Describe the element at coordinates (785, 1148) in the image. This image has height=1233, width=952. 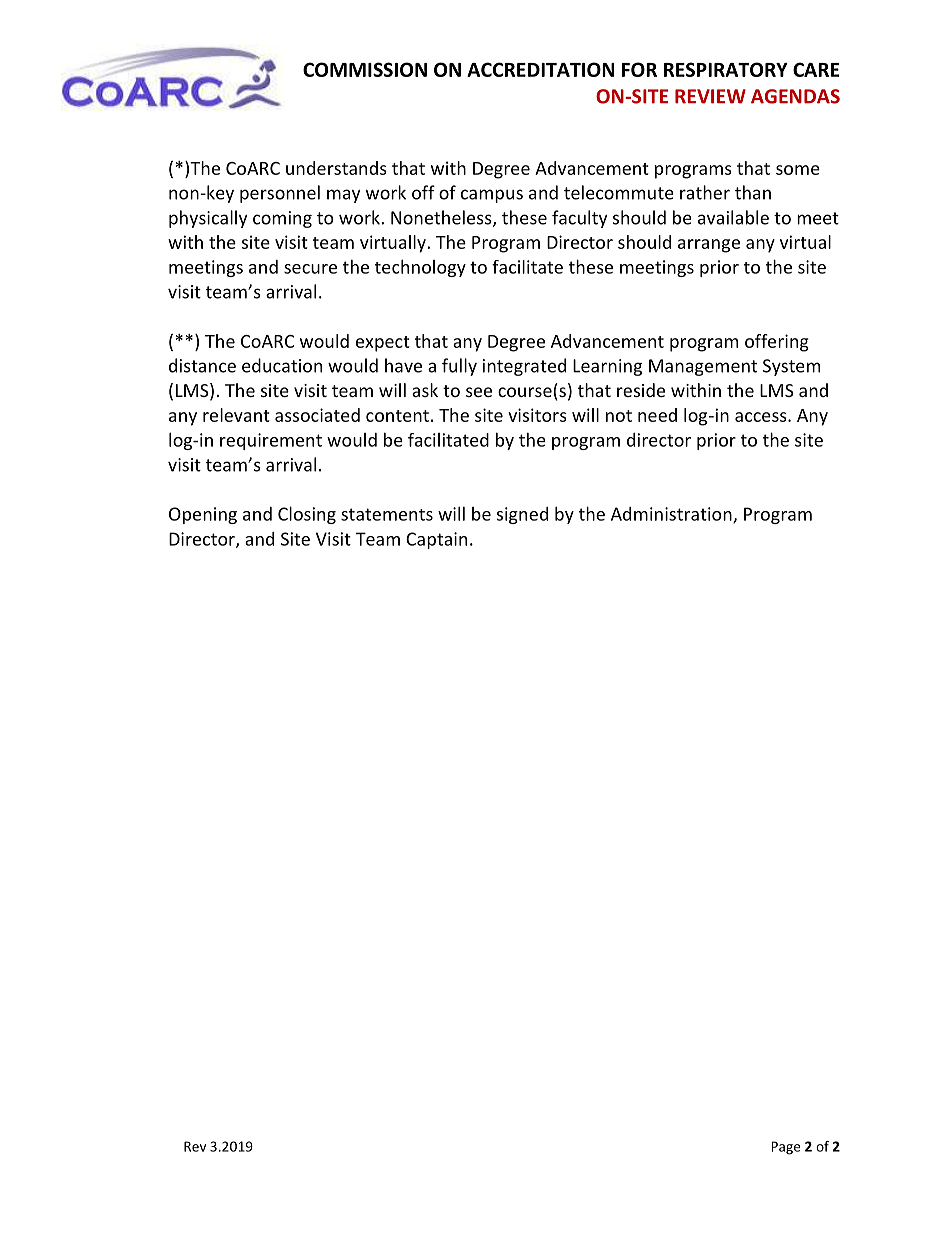
I see `Page` at that location.
